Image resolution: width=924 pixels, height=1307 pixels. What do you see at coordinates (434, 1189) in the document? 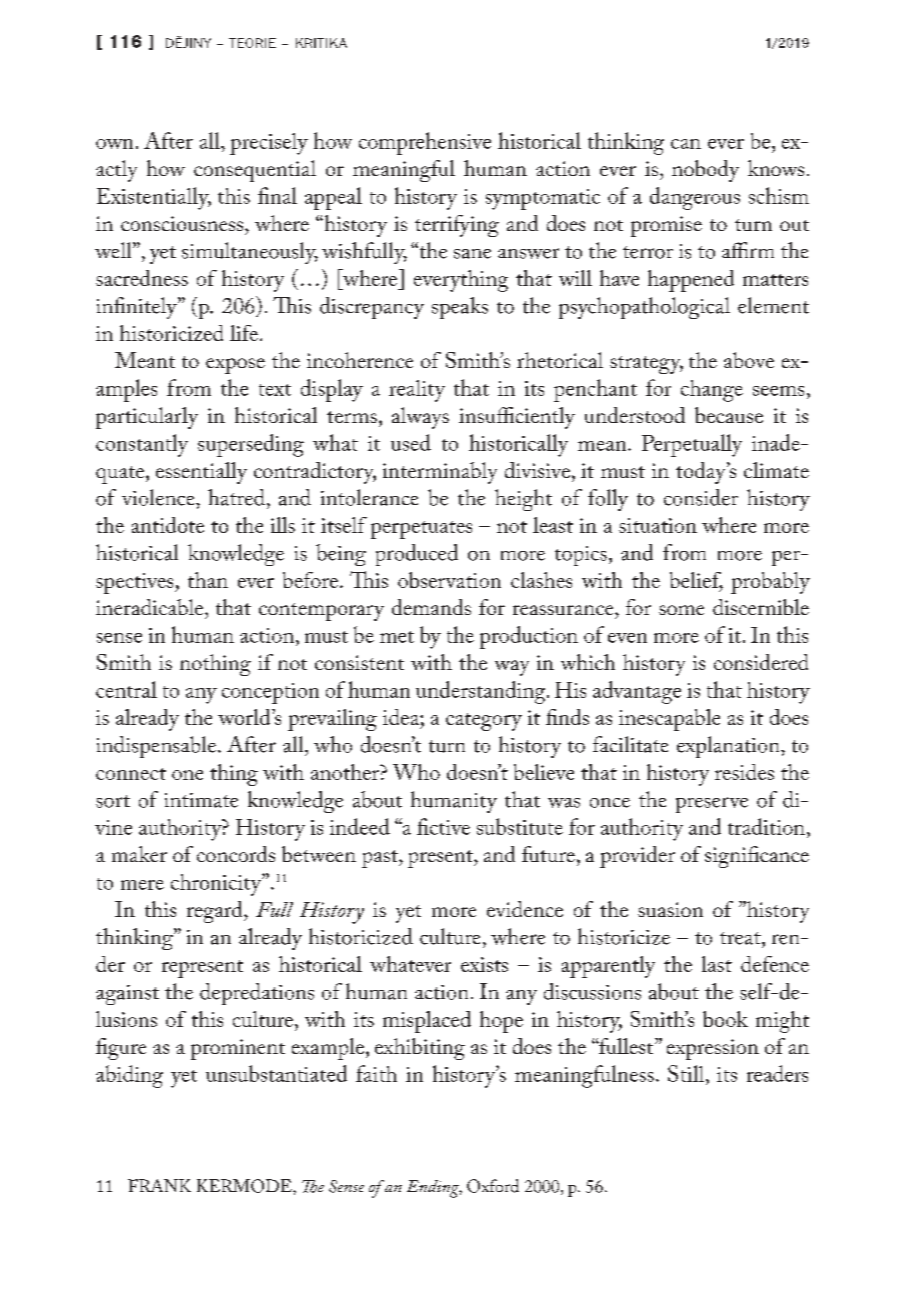
I see `Ending` at bounding box center [434, 1189].
